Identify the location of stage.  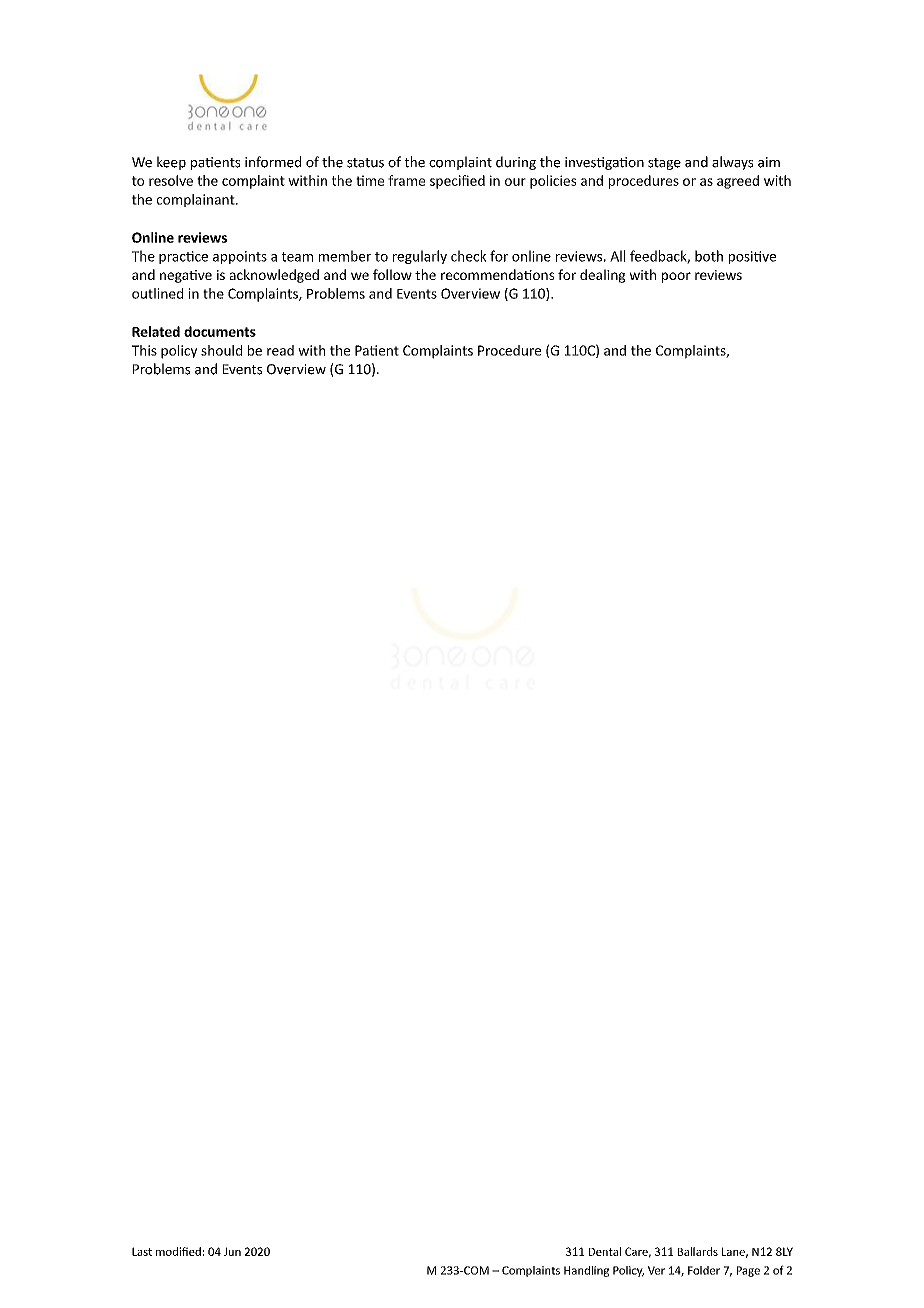
(664, 164).
